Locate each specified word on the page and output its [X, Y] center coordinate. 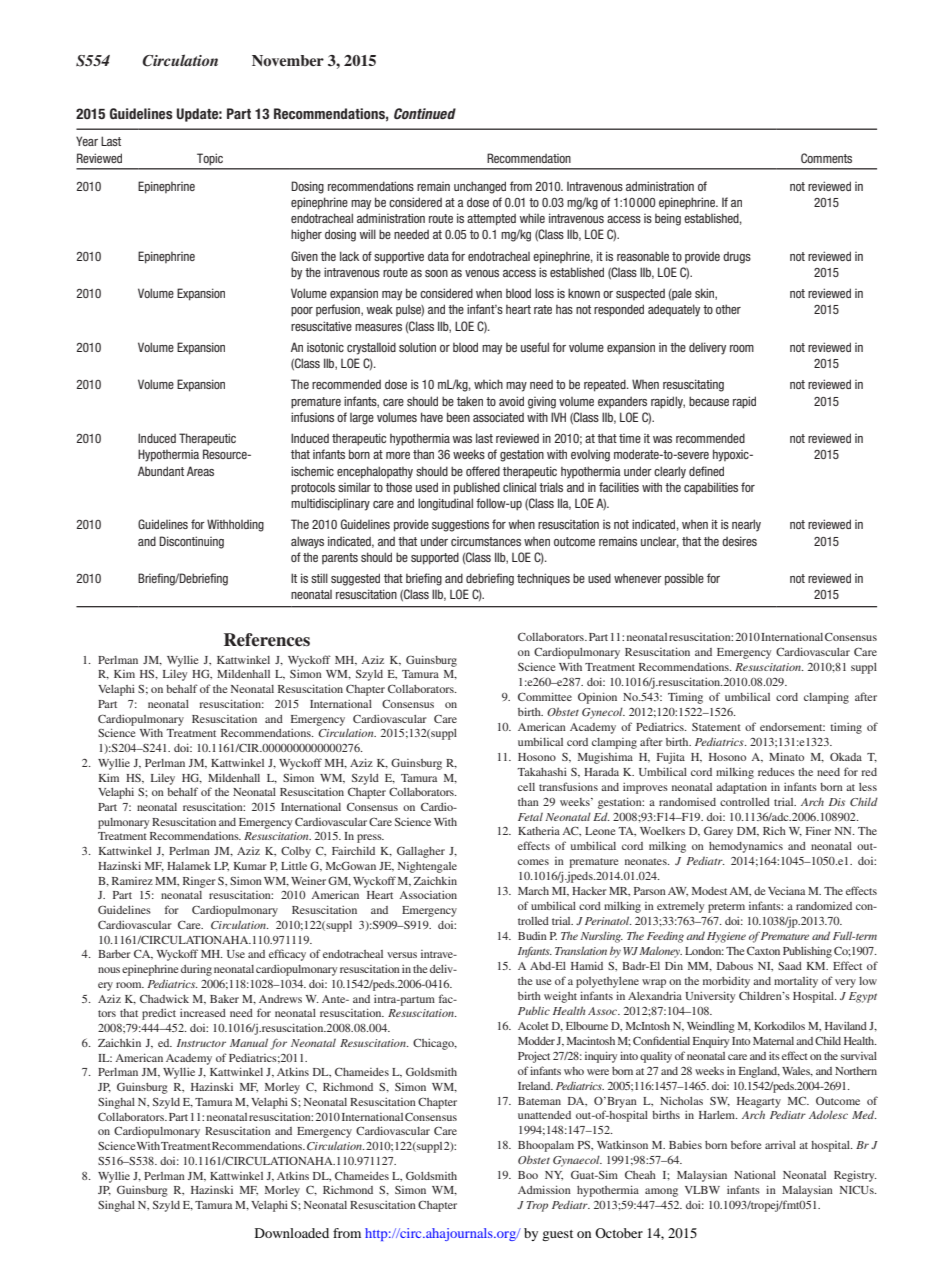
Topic [210, 159]
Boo [528, 1175]
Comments [826, 158]
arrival [780, 1145]
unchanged [480, 187]
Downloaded [292, 1233]
